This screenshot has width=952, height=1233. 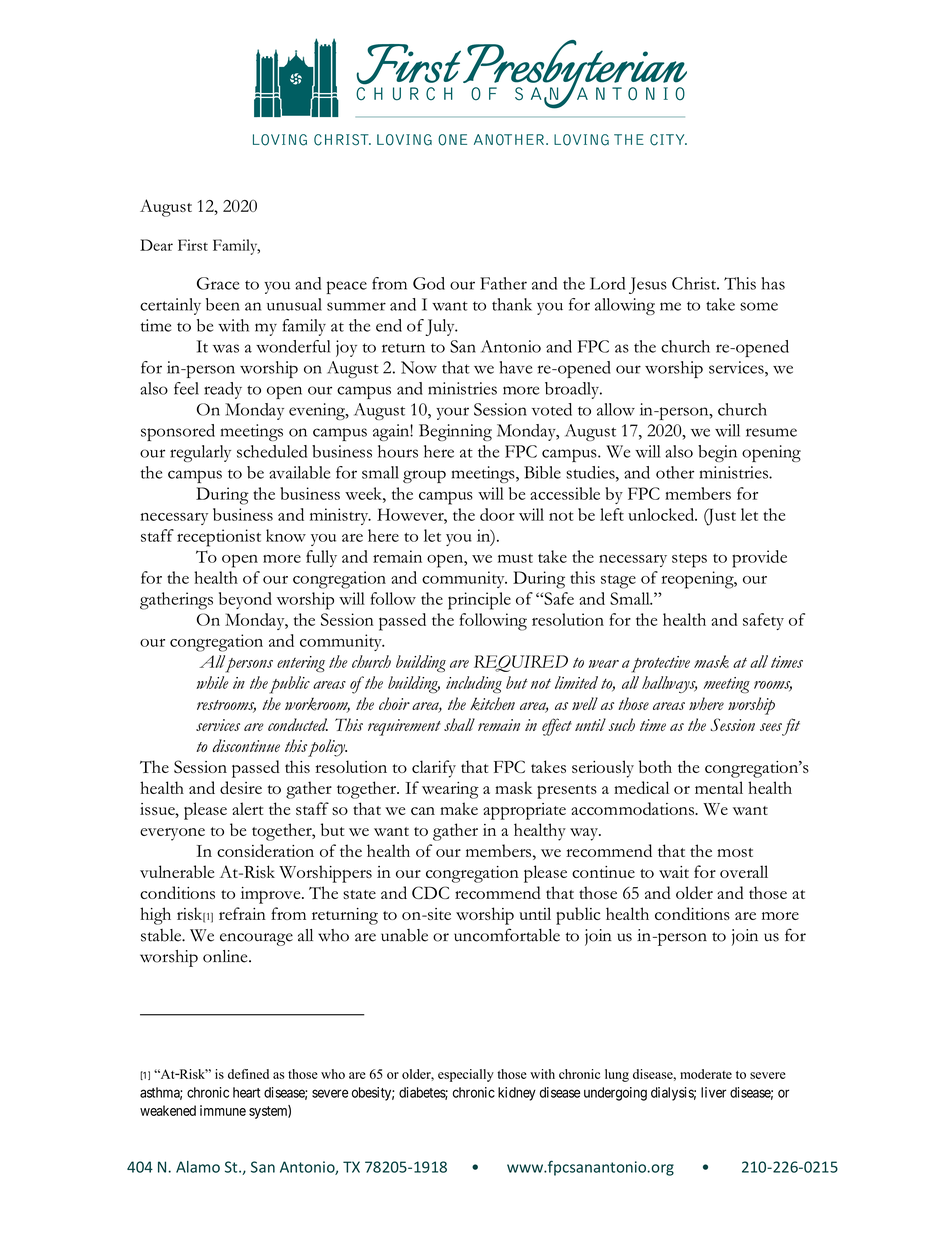 I want to click on while, so click(x=212, y=682).
